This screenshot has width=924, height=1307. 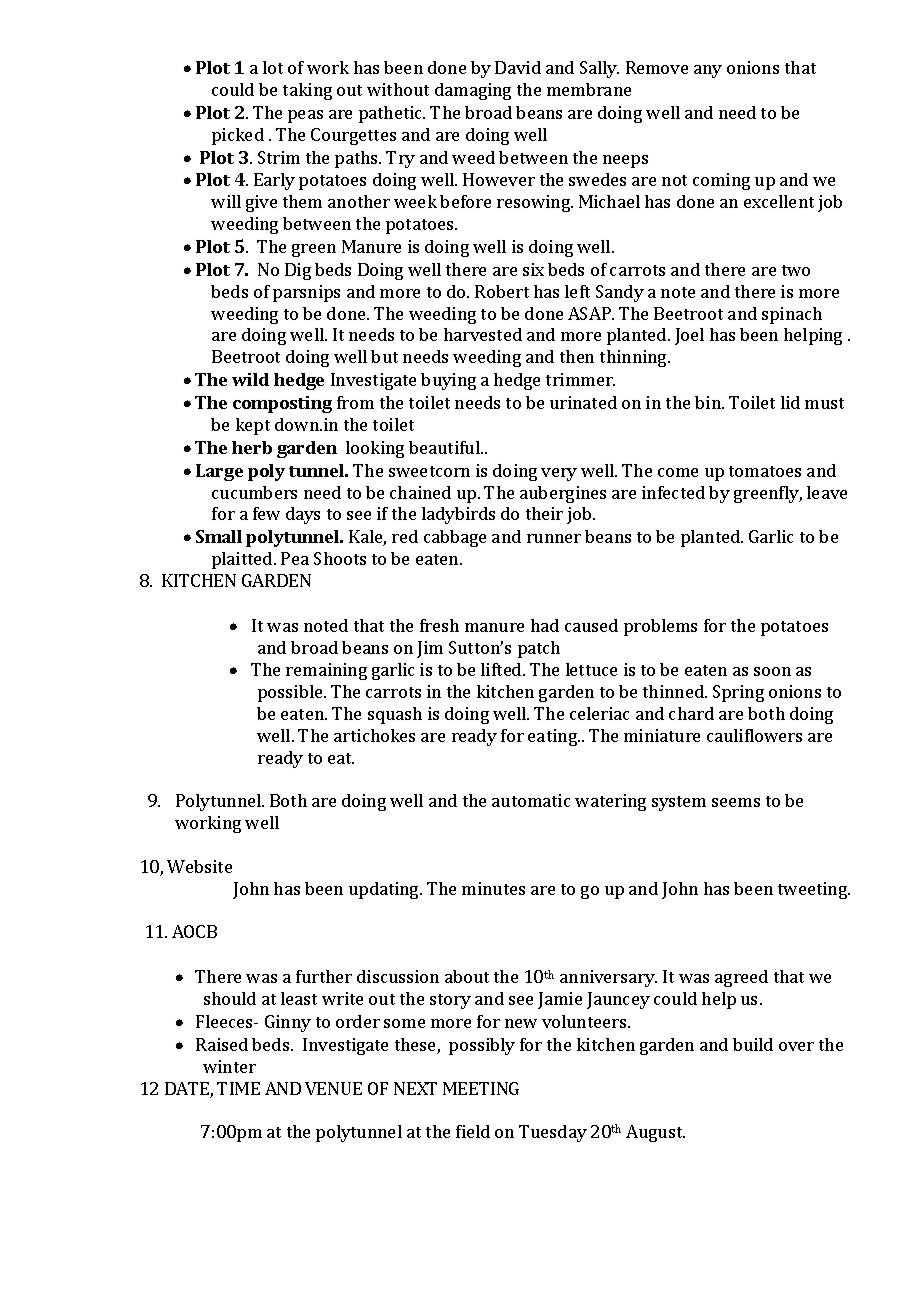 What do you see at coordinates (708, 71) in the screenshot?
I see `any` at bounding box center [708, 71].
